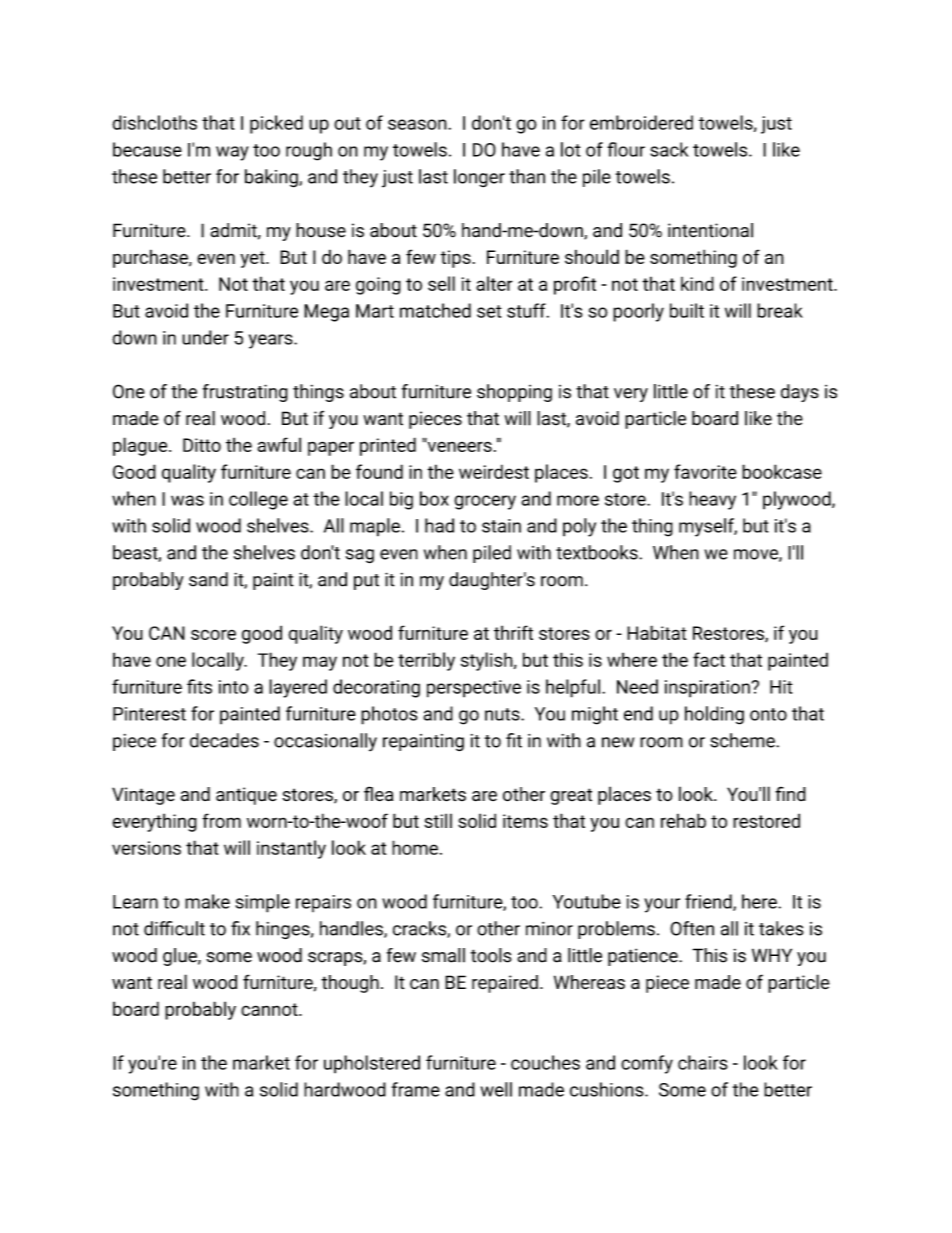 The height and width of the screenshot is (1233, 952). I want to click on fits, so click(199, 686).
